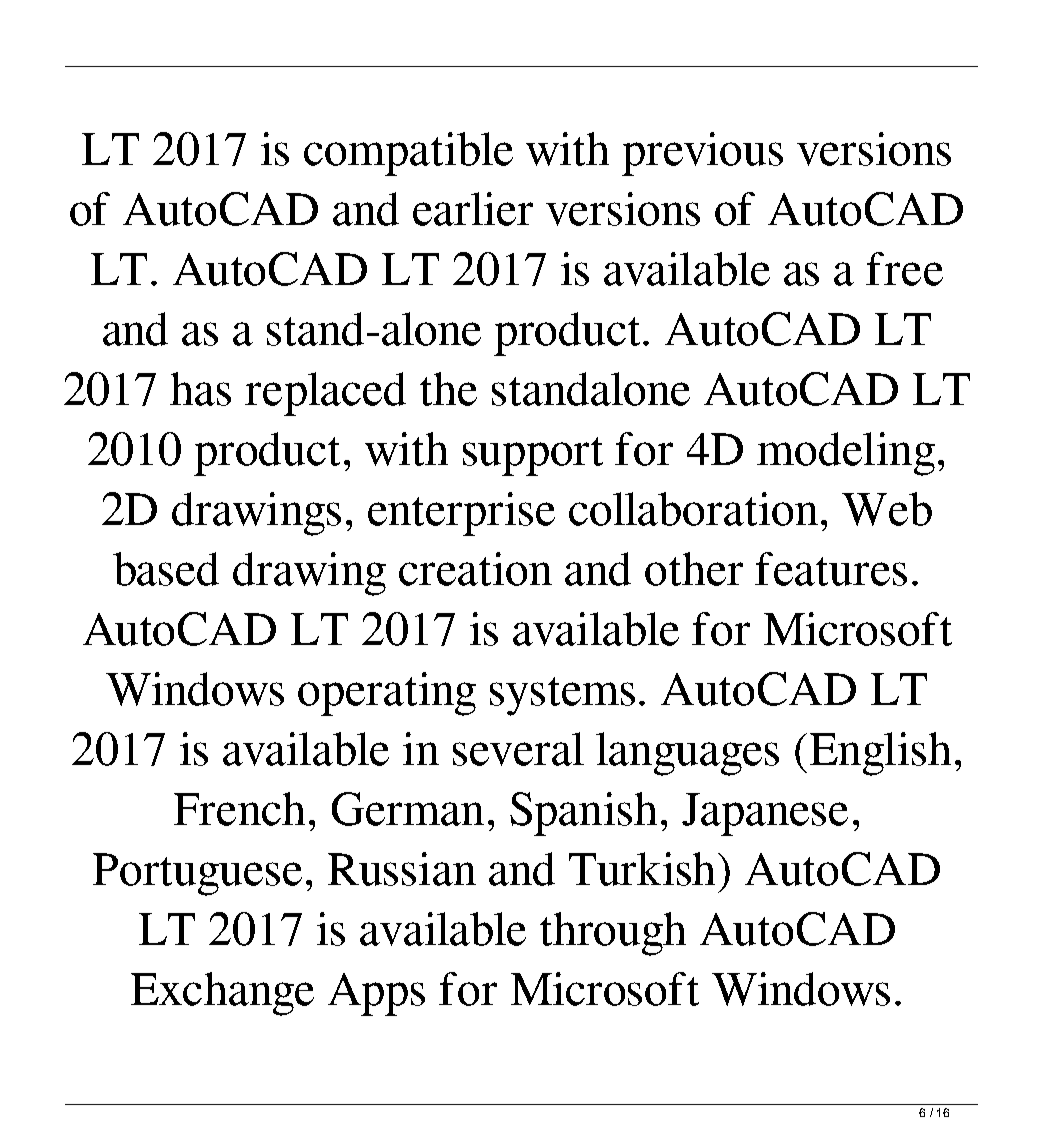 The width and height of the page is (1043, 1148). Describe the element at coordinates (846, 454) in the page. I see `modeling` at that location.
